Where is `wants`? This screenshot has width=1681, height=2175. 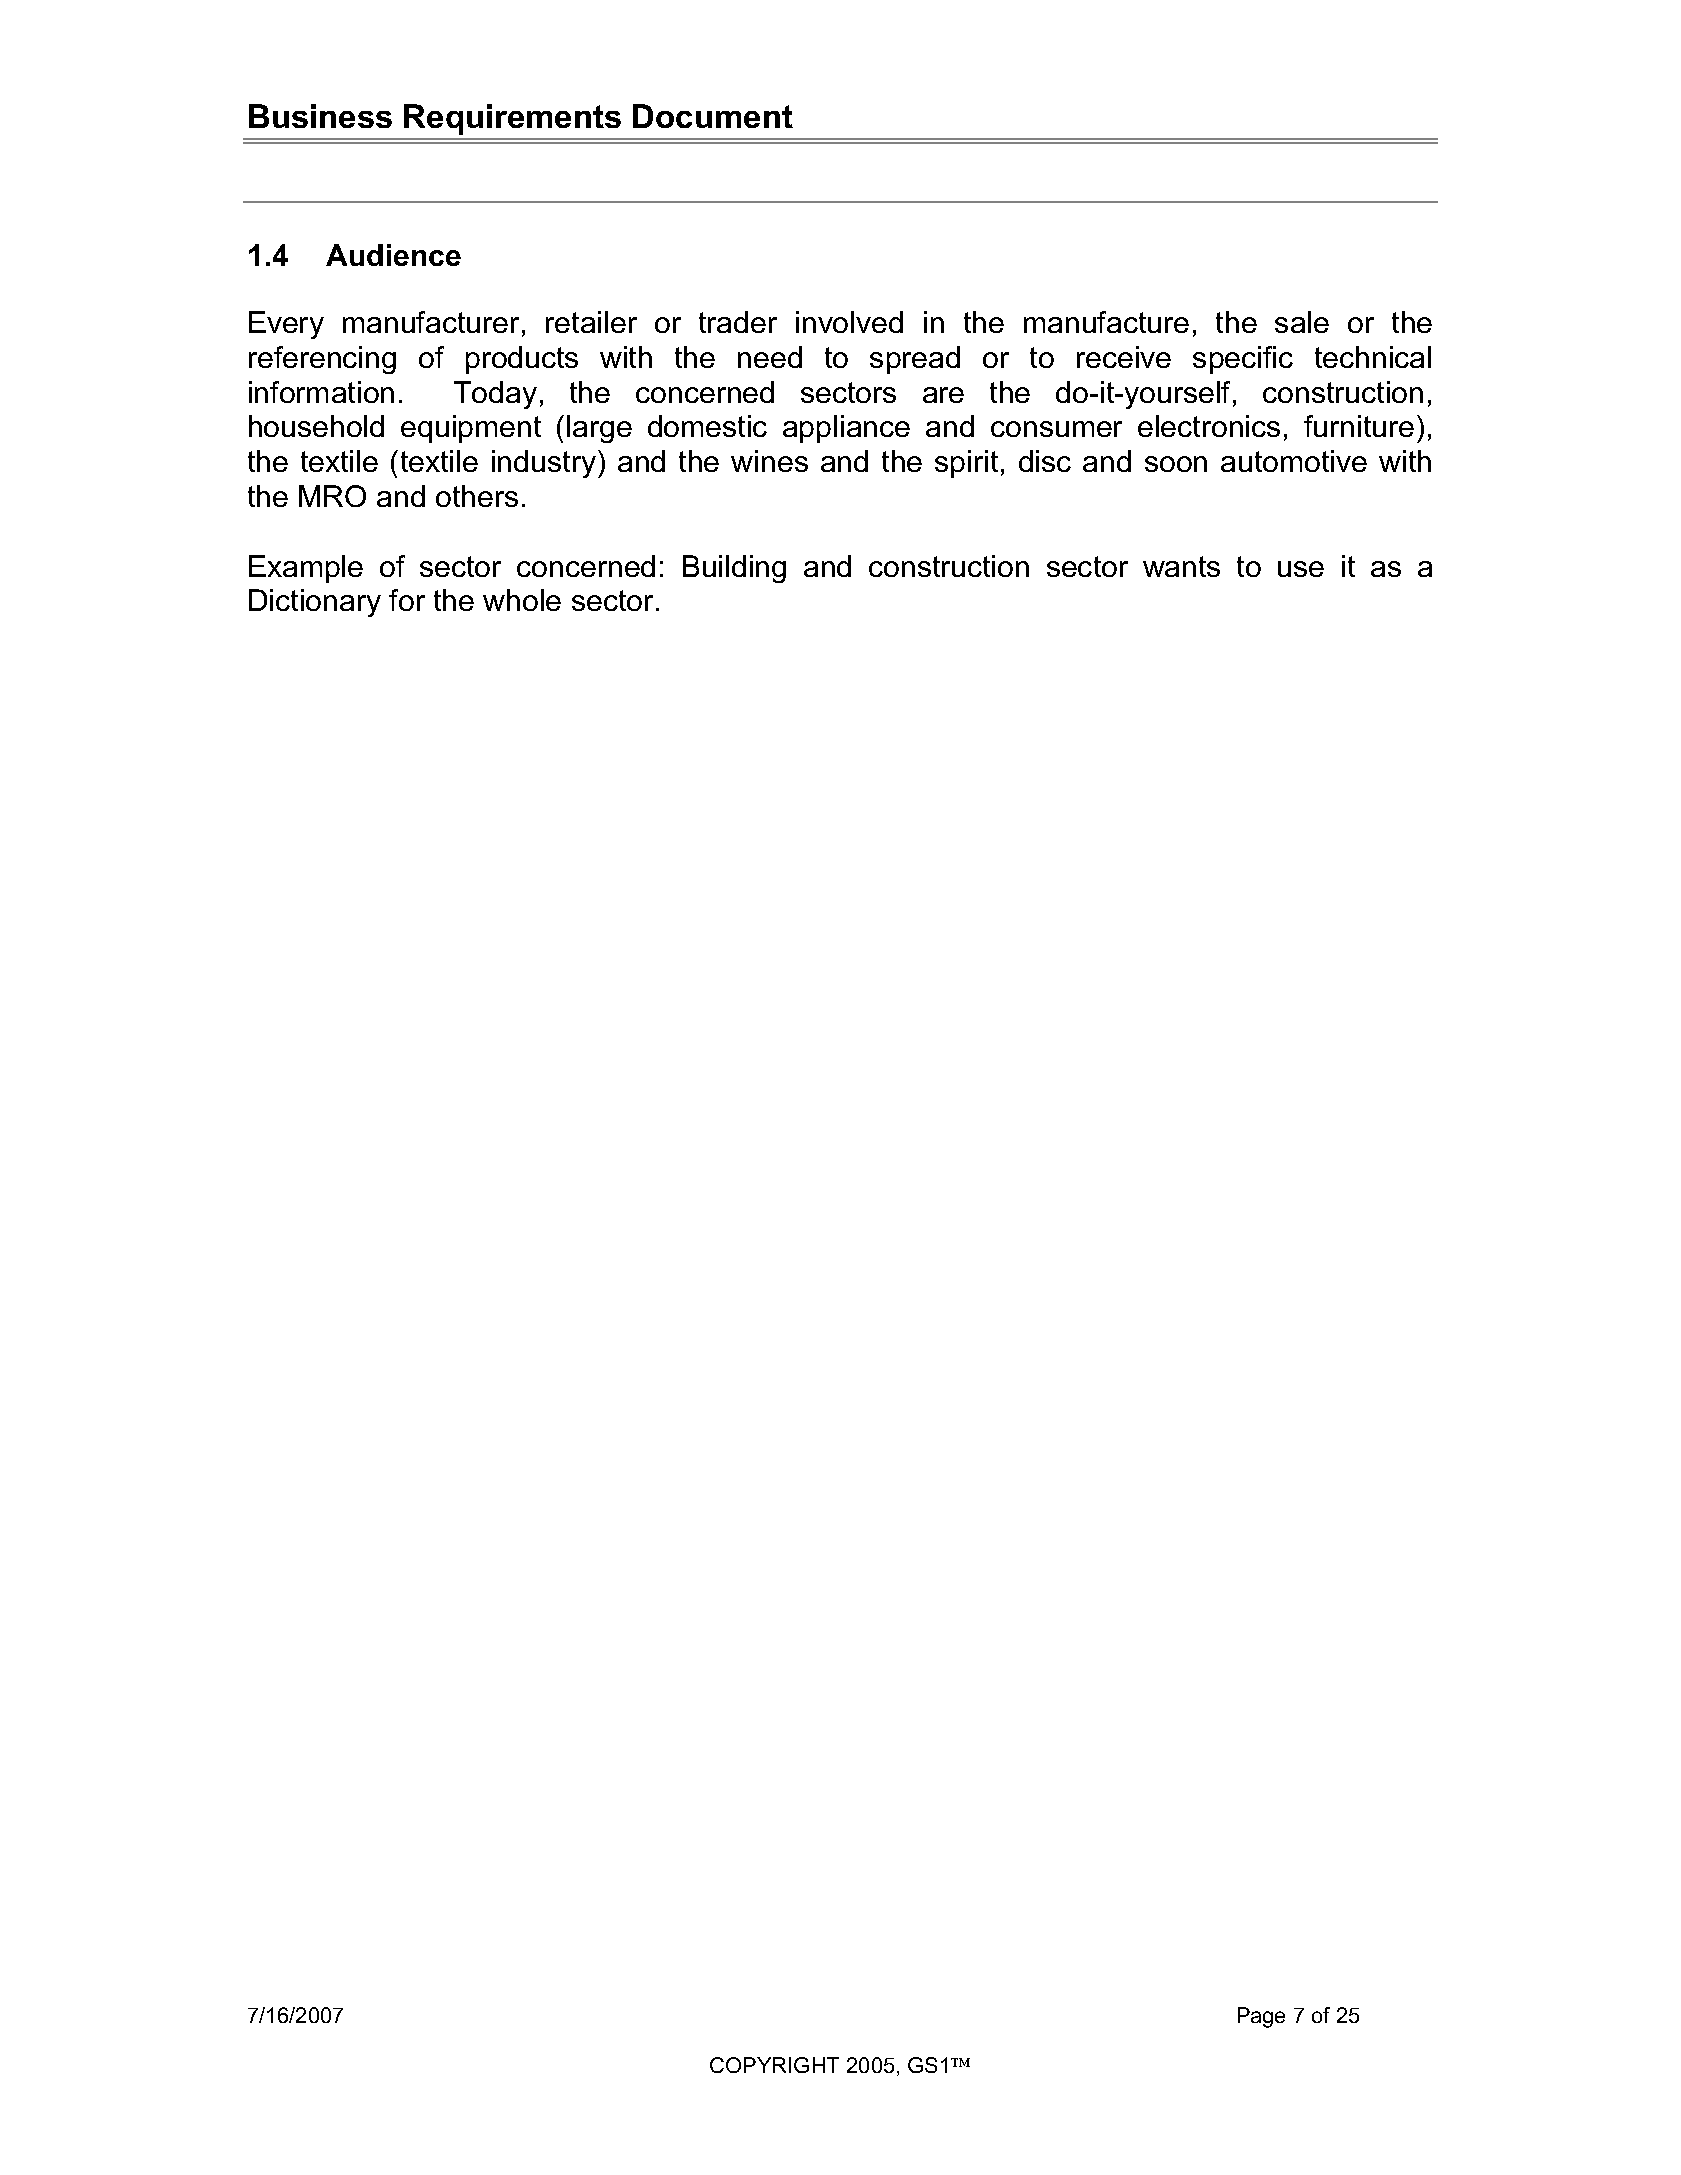
wants is located at coordinates (1181, 566).
